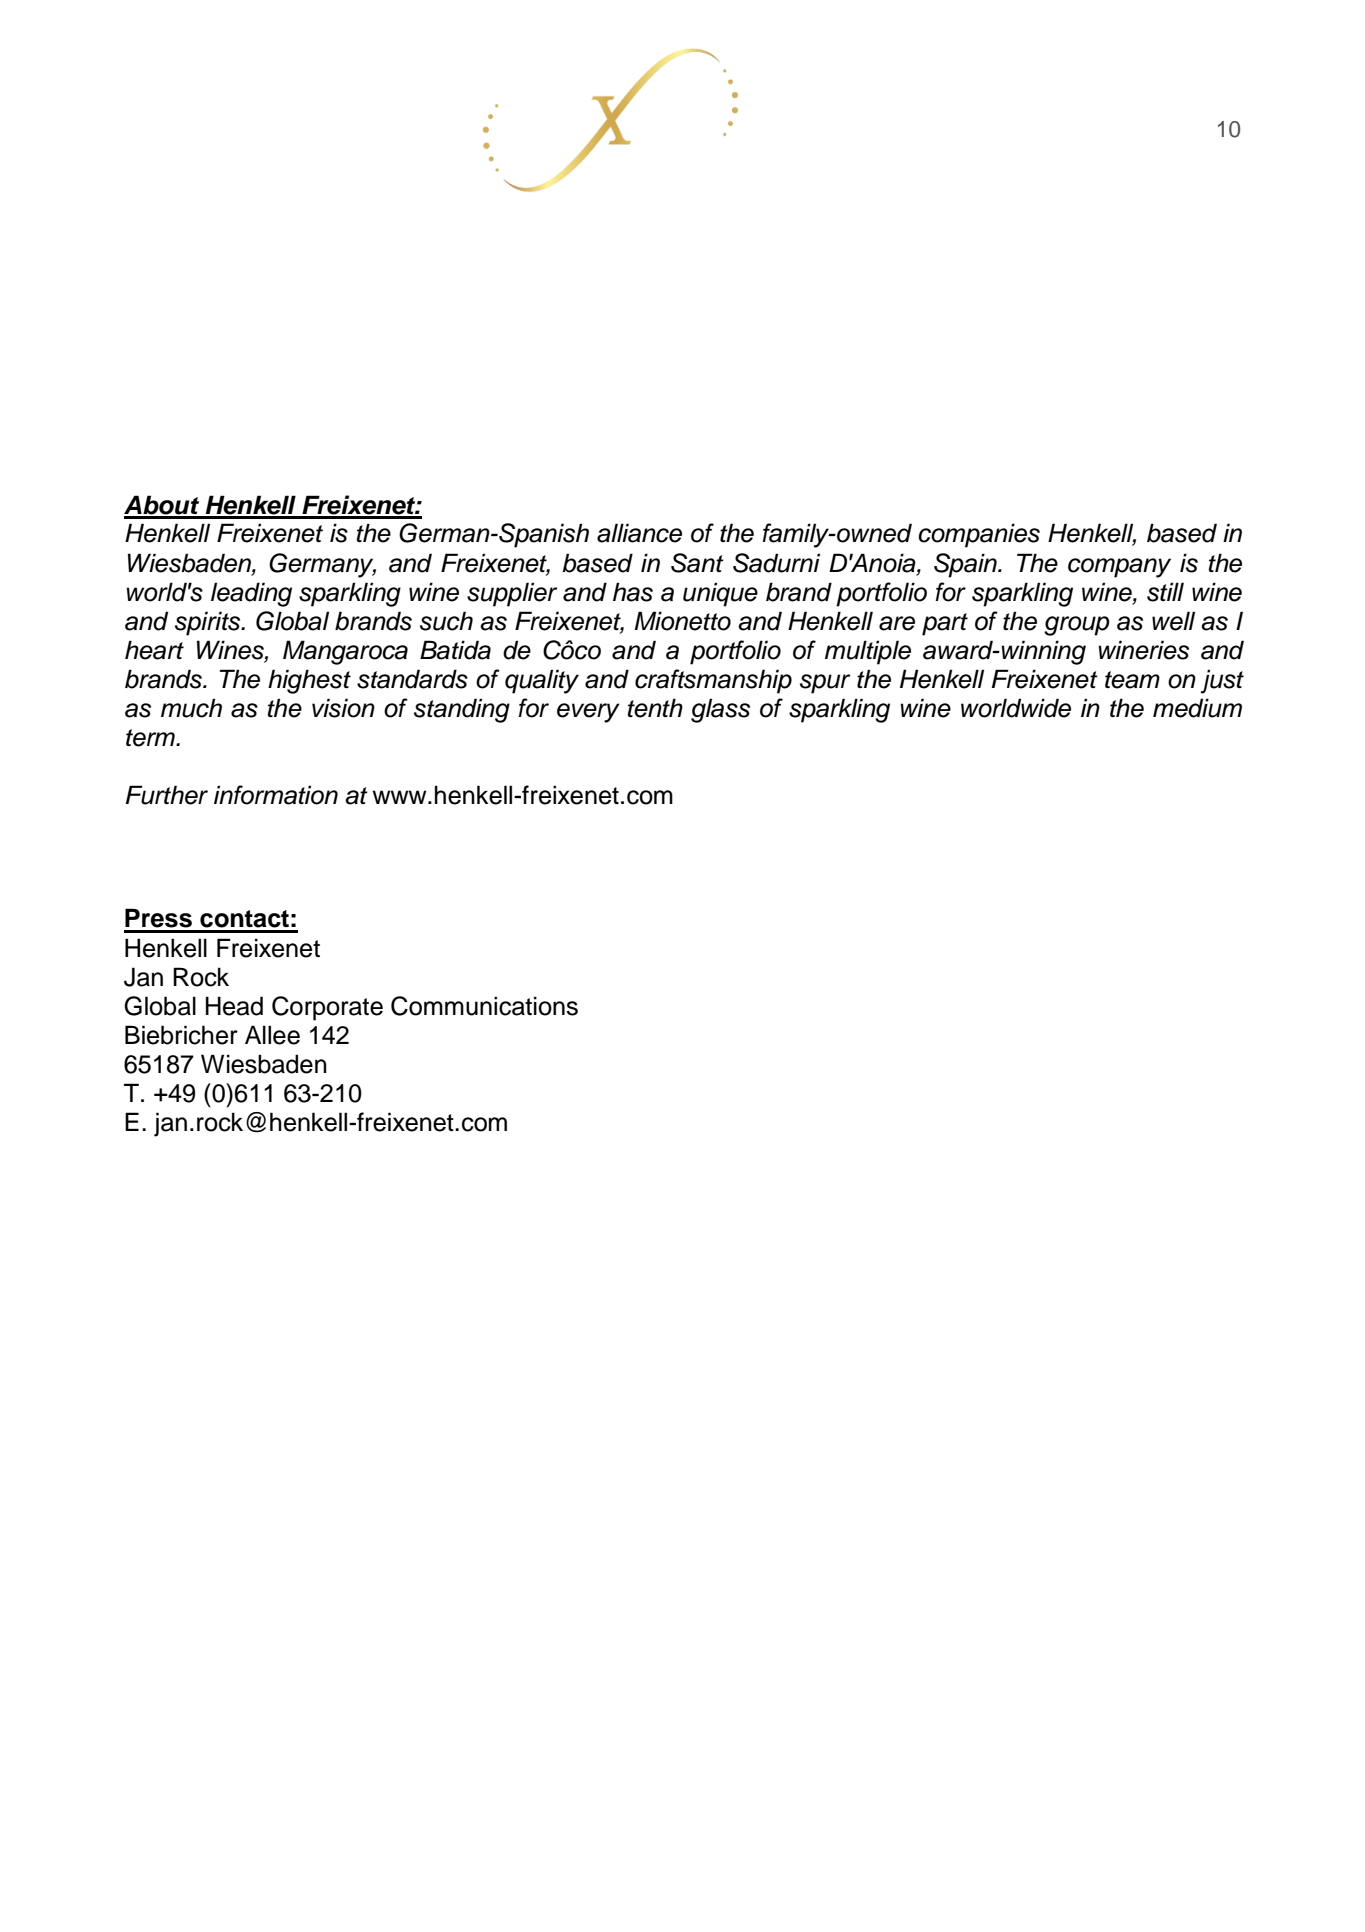  Describe the element at coordinates (251, 594) in the document. I see `leading` at that location.
